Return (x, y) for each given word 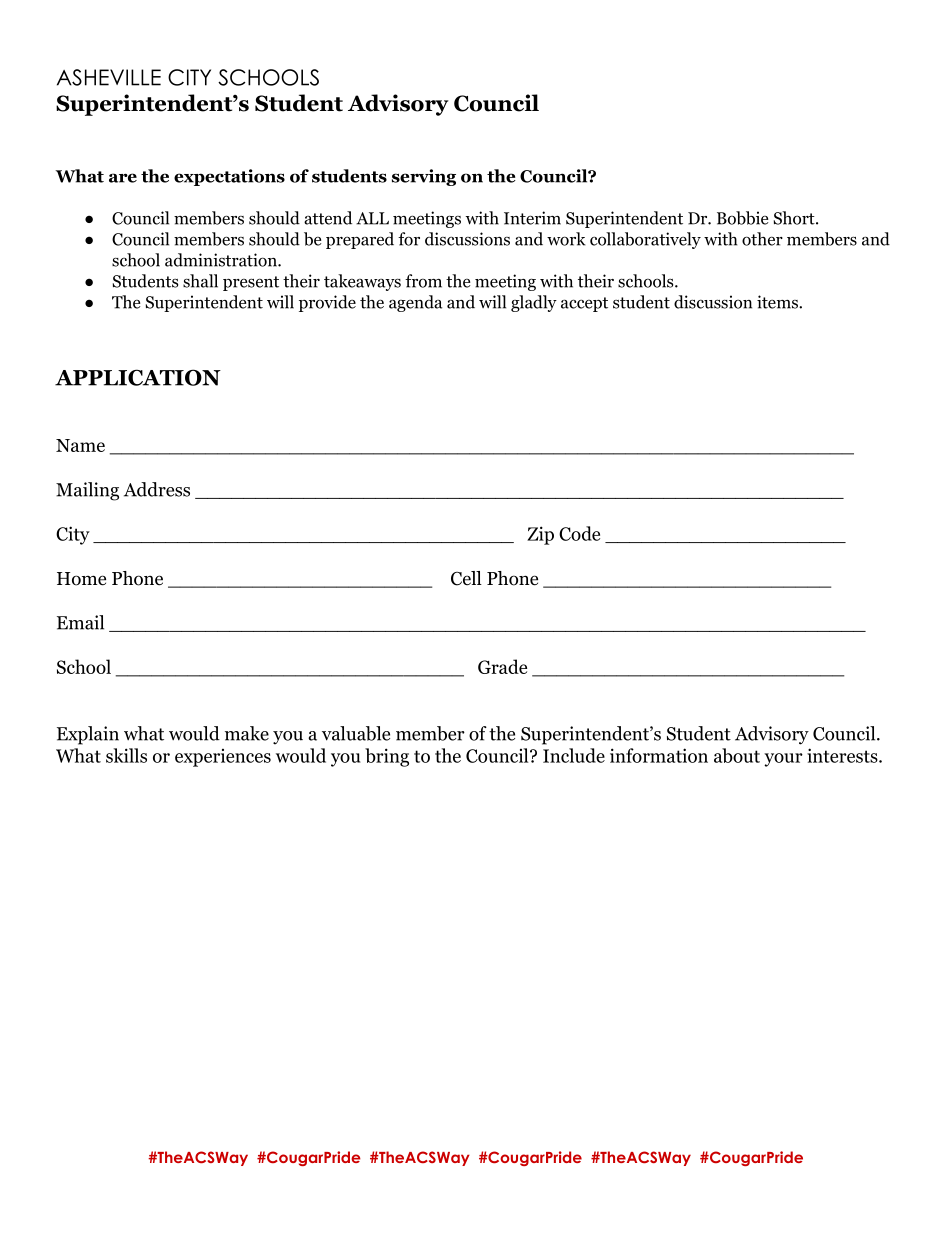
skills (126, 755)
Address (157, 489)
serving (424, 177)
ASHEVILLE (109, 77)
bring (387, 757)
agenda (415, 303)
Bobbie (742, 218)
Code (579, 533)
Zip (540, 535)
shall (200, 281)
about (737, 755)
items (778, 302)
